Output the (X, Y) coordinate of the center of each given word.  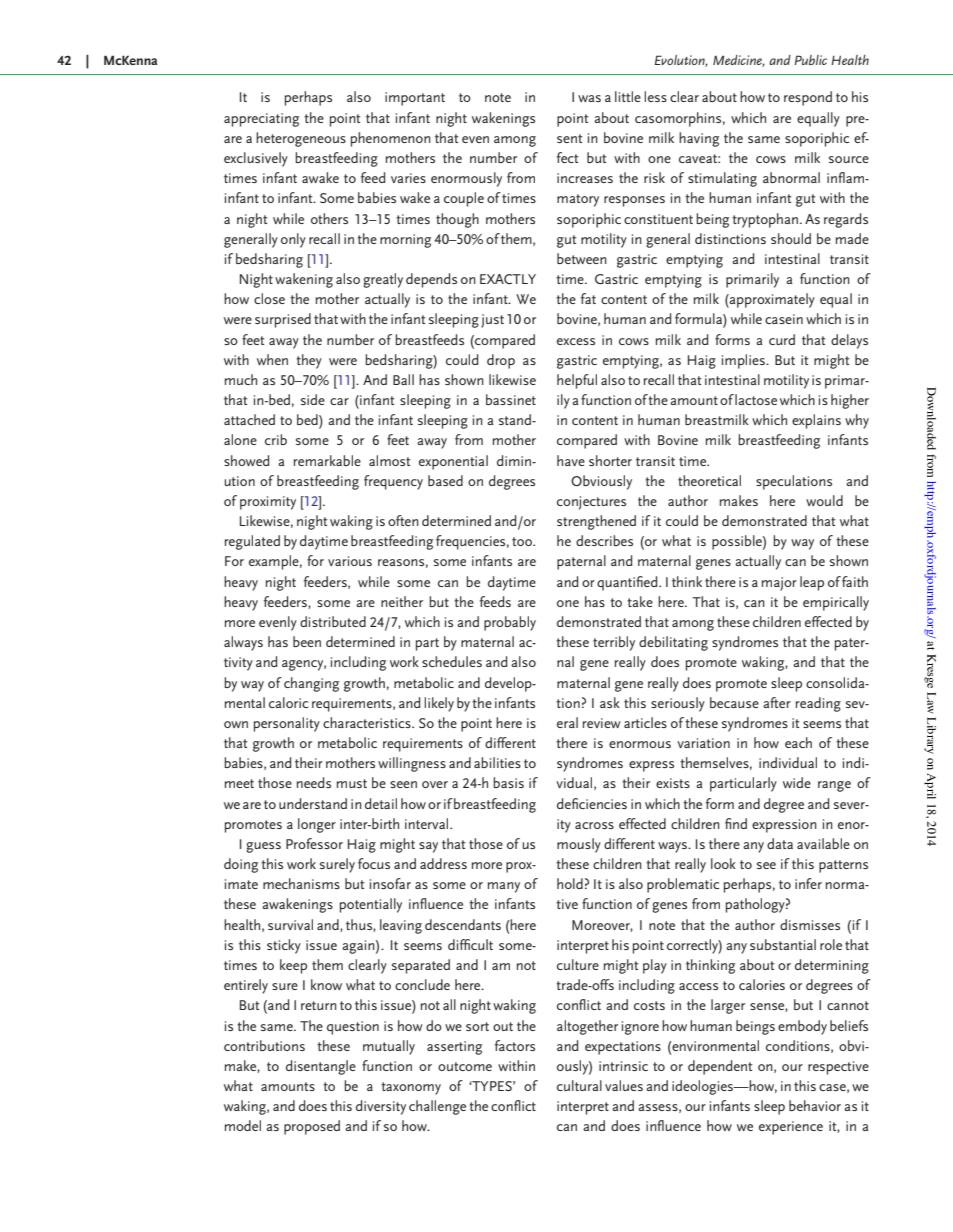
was (589, 98)
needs (314, 782)
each (798, 742)
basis (508, 782)
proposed (312, 1127)
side (313, 399)
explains (816, 421)
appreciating (261, 120)
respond (808, 98)
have (571, 460)
